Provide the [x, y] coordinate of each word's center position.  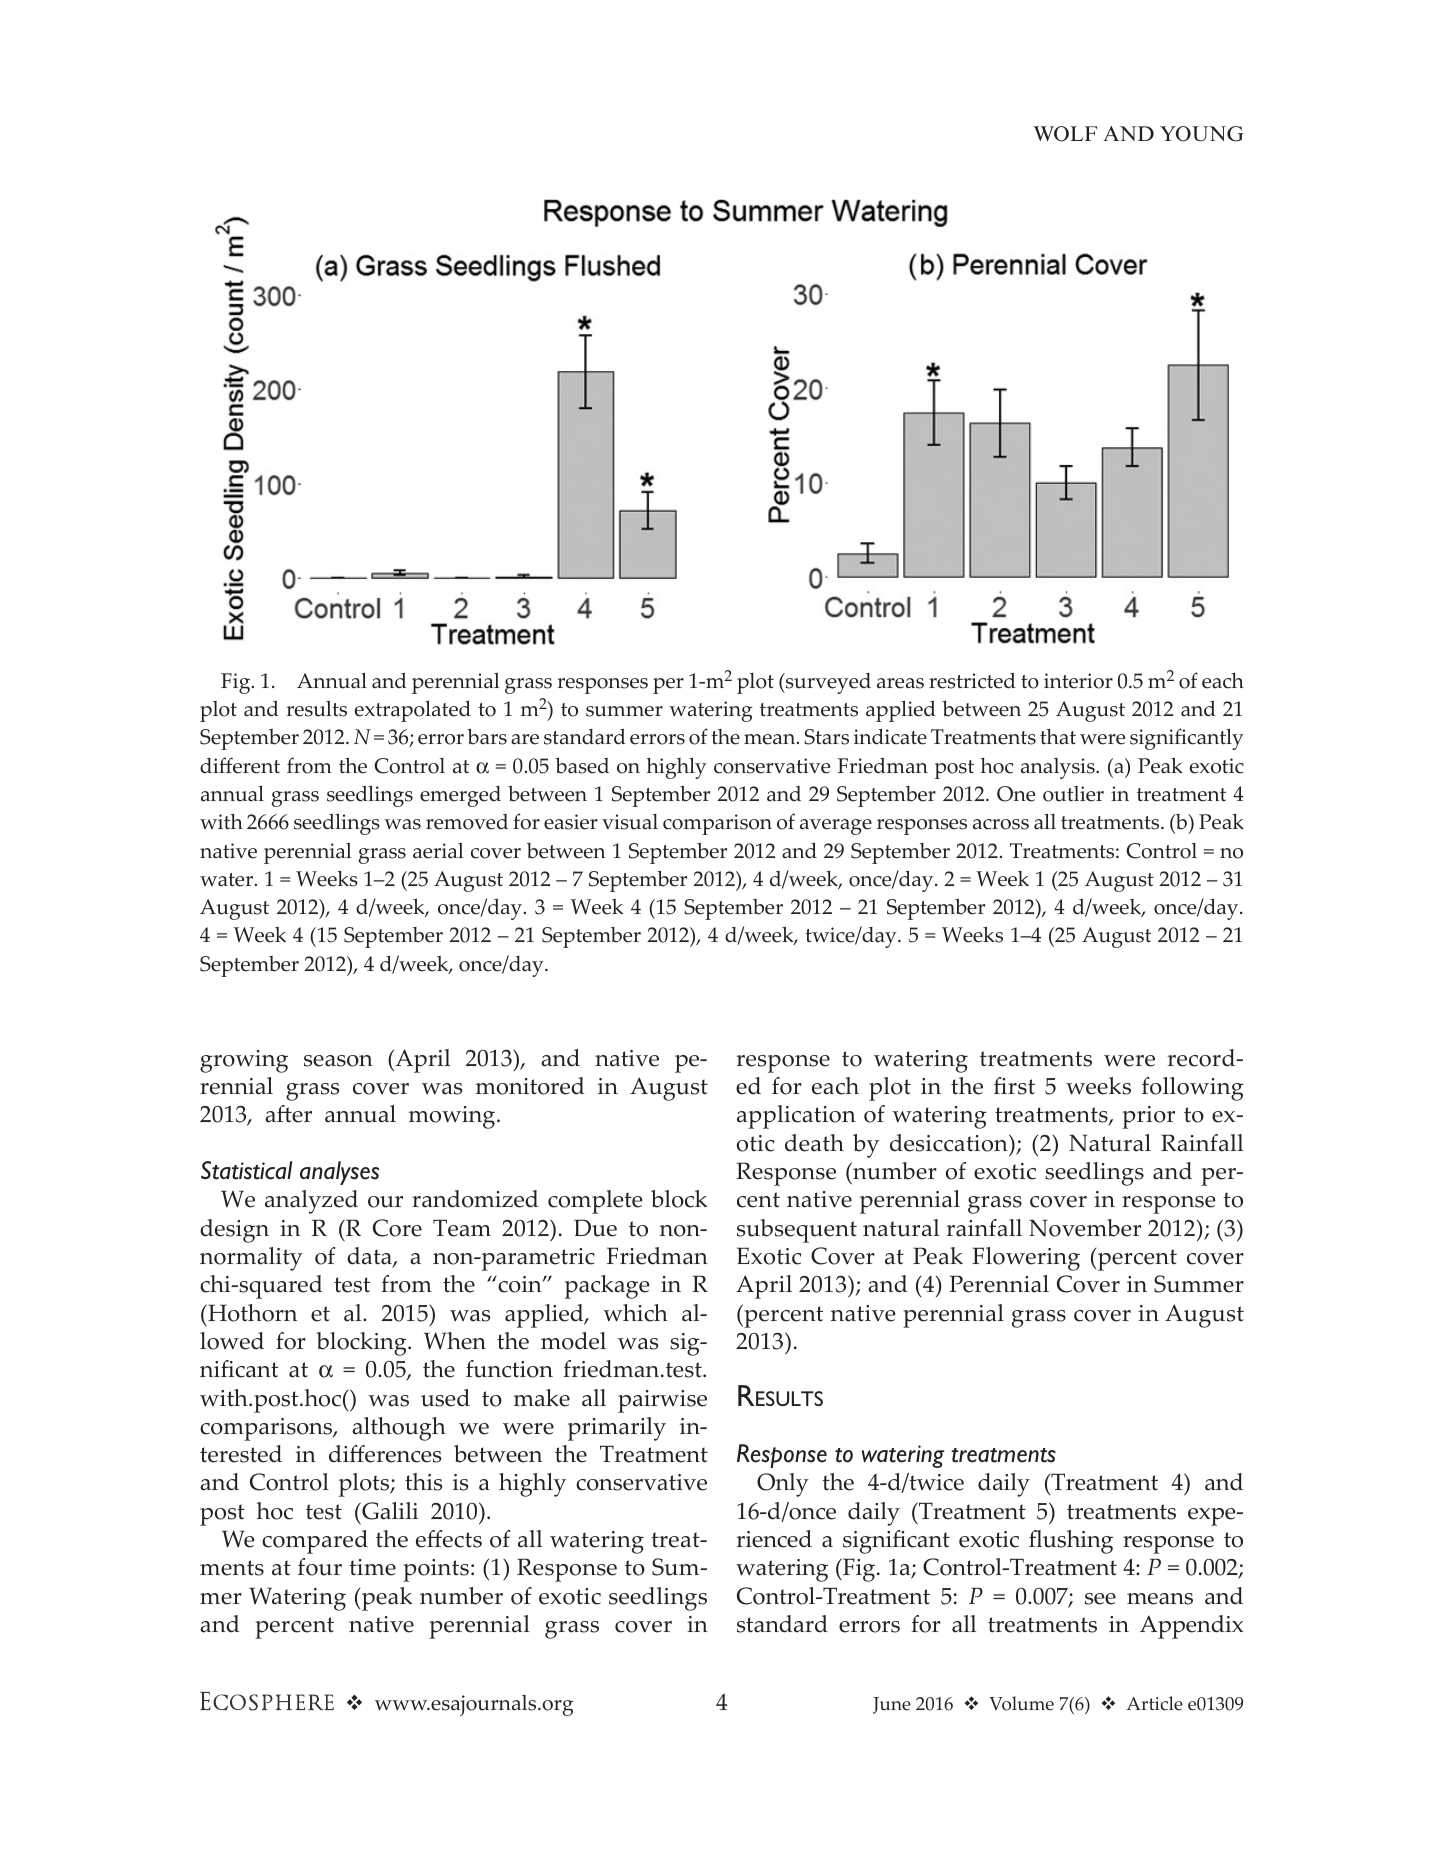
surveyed [827, 683]
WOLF [1065, 134]
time [372, 1567]
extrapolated [413, 711]
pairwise [662, 1401]
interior [1078, 681]
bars [487, 736]
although [399, 1429]
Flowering [1026, 1259]
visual [630, 822]
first [1014, 1086]
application [796, 1117]
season [338, 1061]
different [240, 765]
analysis [1059, 768]
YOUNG [1202, 134]
